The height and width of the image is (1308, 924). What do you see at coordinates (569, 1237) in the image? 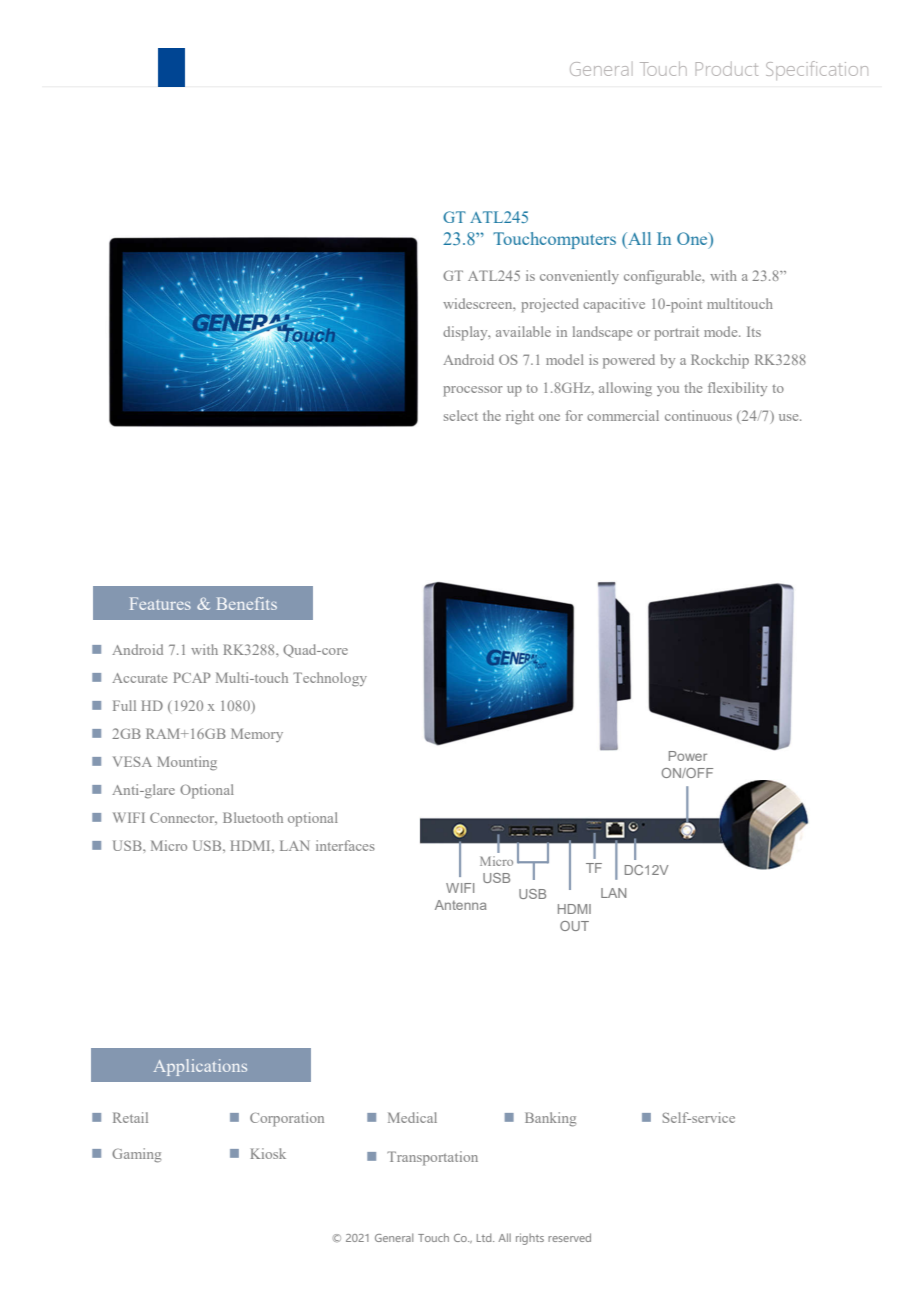
I see `reserved` at bounding box center [569, 1237].
